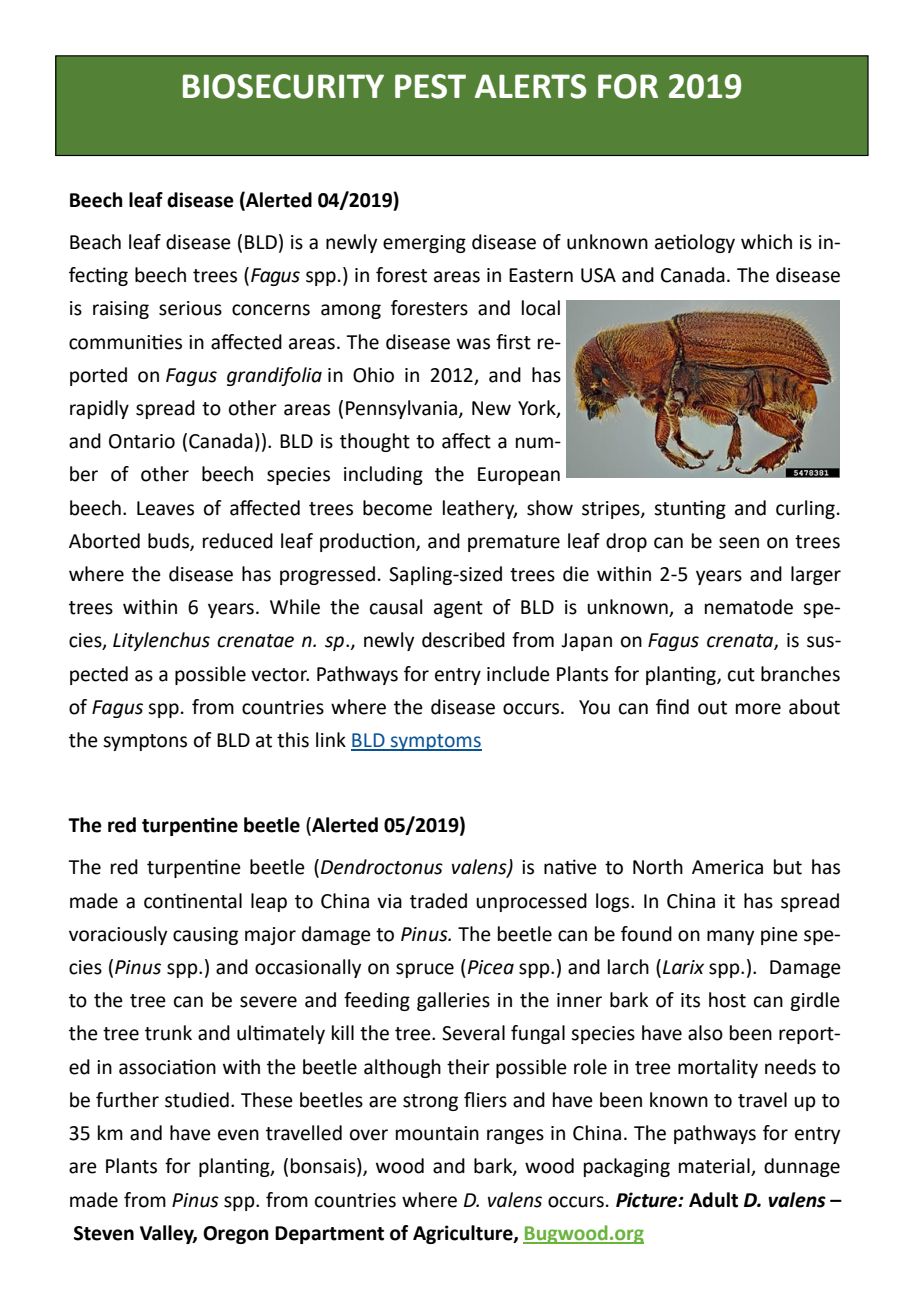 The width and height of the image is (924, 1308). What do you see at coordinates (730, 937) in the image?
I see `many` at bounding box center [730, 937].
